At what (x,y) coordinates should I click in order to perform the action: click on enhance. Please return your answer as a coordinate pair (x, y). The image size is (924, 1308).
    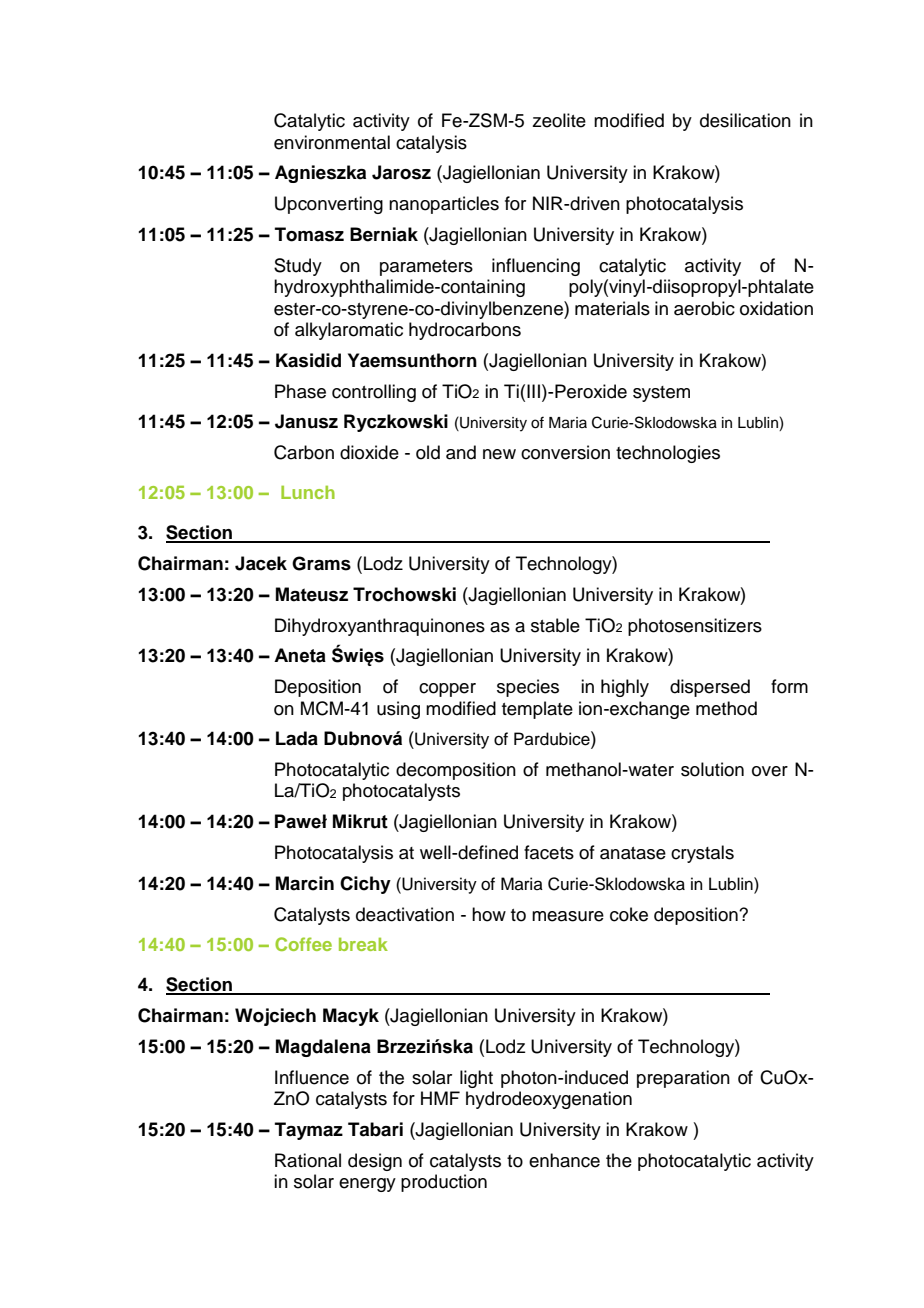
    Looking at the image, I should click on (564, 1160).
